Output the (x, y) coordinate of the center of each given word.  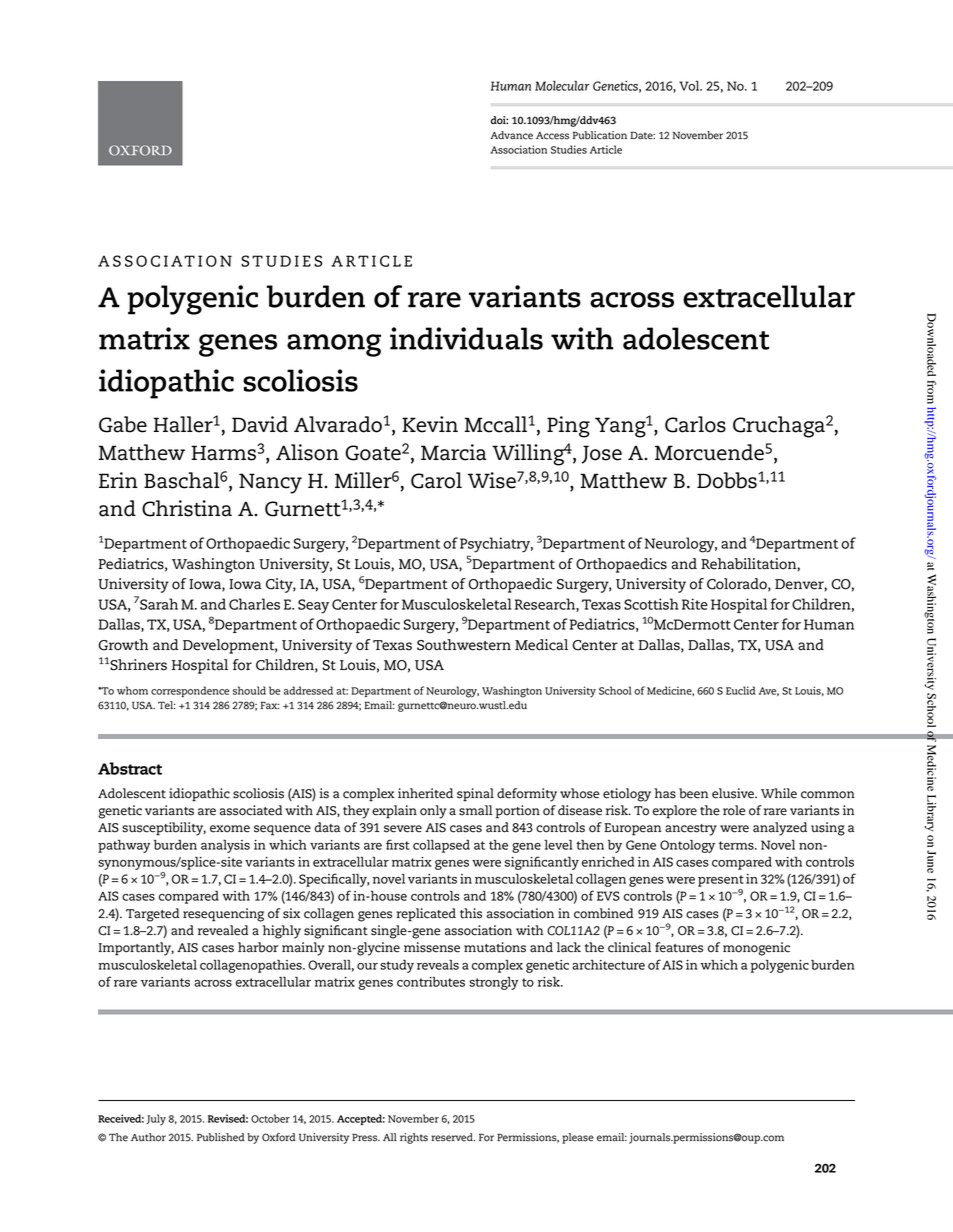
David (260, 424)
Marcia (454, 452)
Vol (690, 85)
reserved (453, 1137)
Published (221, 1137)
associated (251, 810)
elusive (734, 793)
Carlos (695, 424)
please (578, 1138)
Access (552, 136)
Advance (511, 135)
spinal (475, 795)
